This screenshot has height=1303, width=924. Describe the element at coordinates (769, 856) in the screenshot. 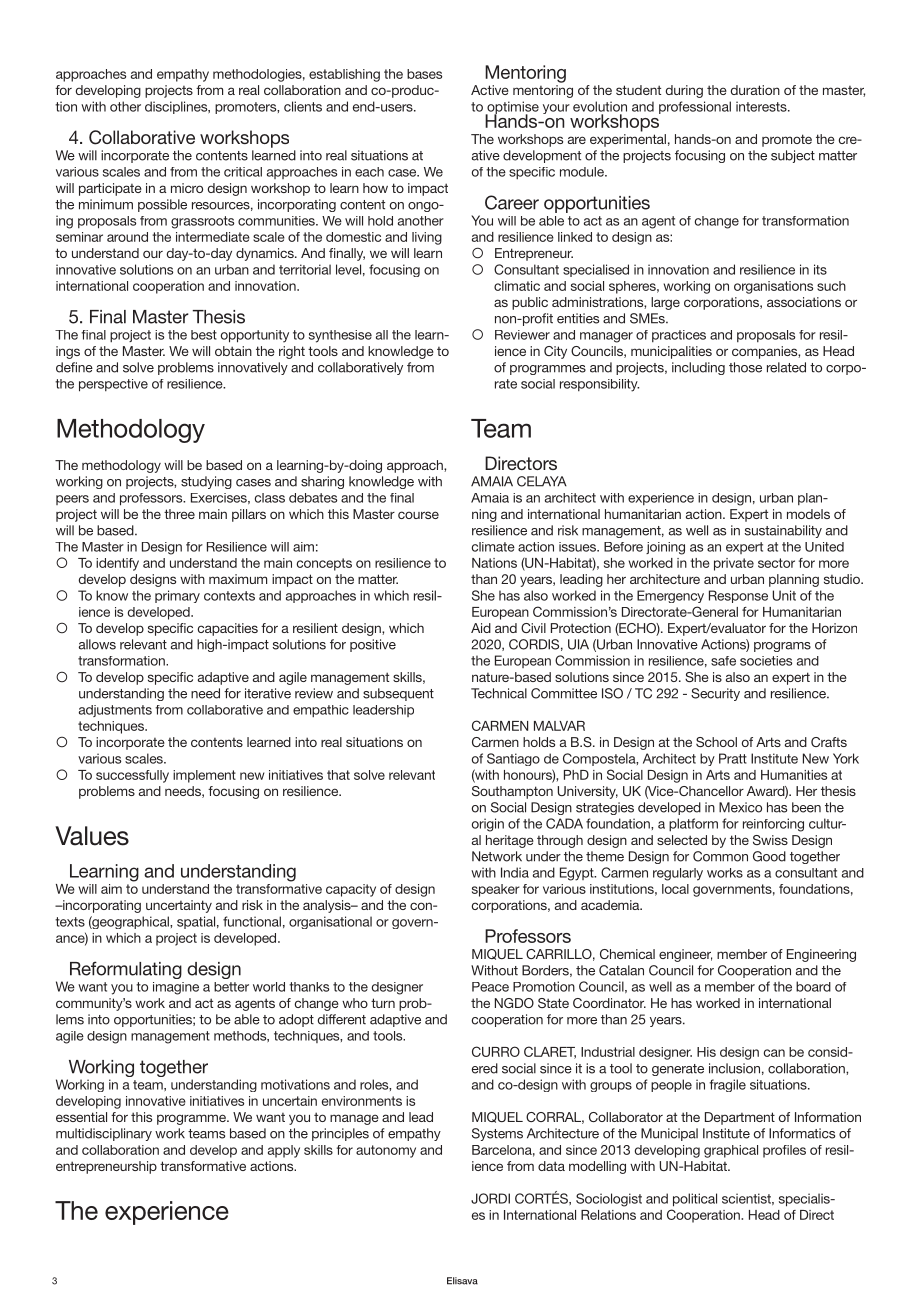

I see `Good` at that location.
